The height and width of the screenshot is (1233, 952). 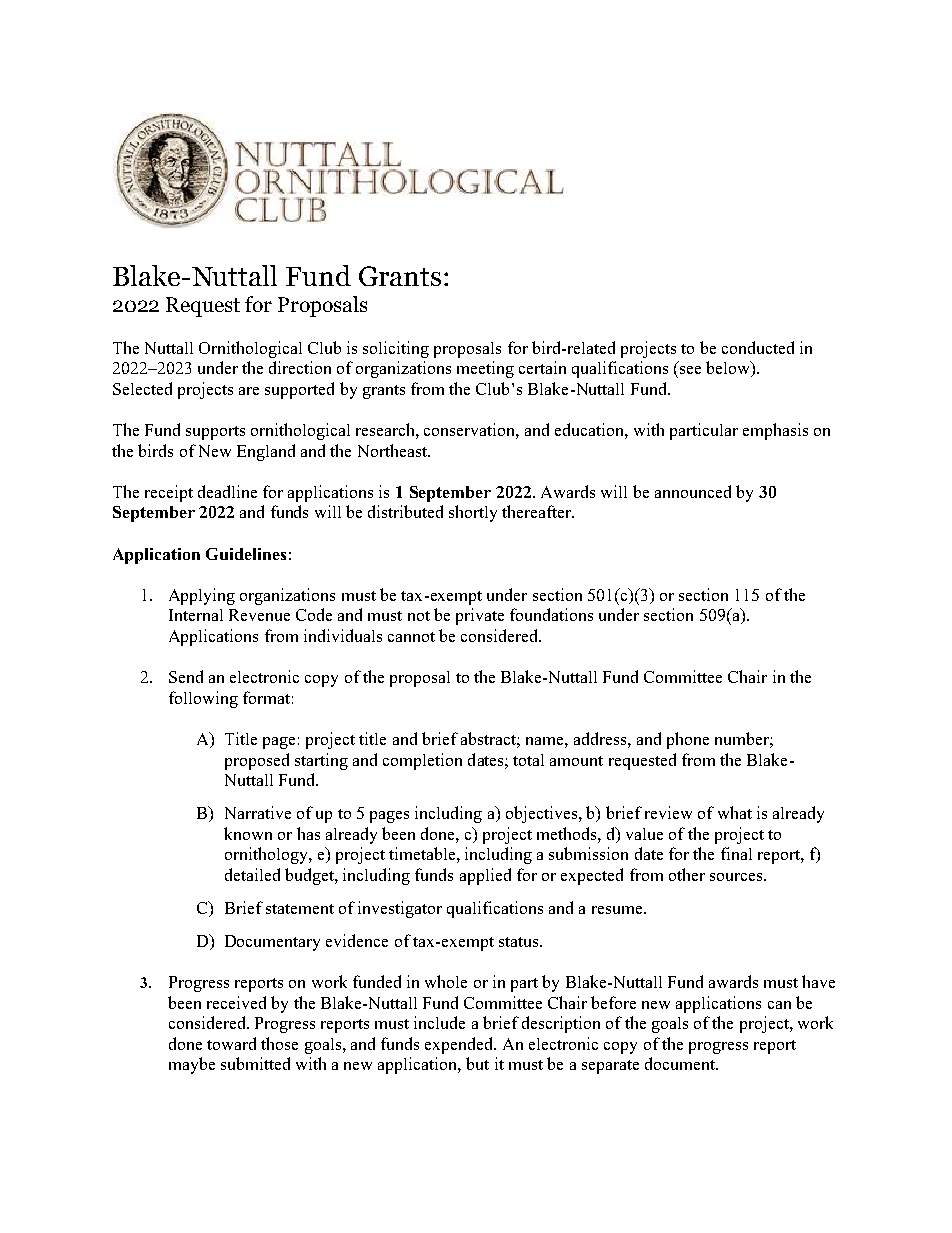 What do you see at coordinates (737, 877) in the screenshot?
I see `sources` at bounding box center [737, 877].
